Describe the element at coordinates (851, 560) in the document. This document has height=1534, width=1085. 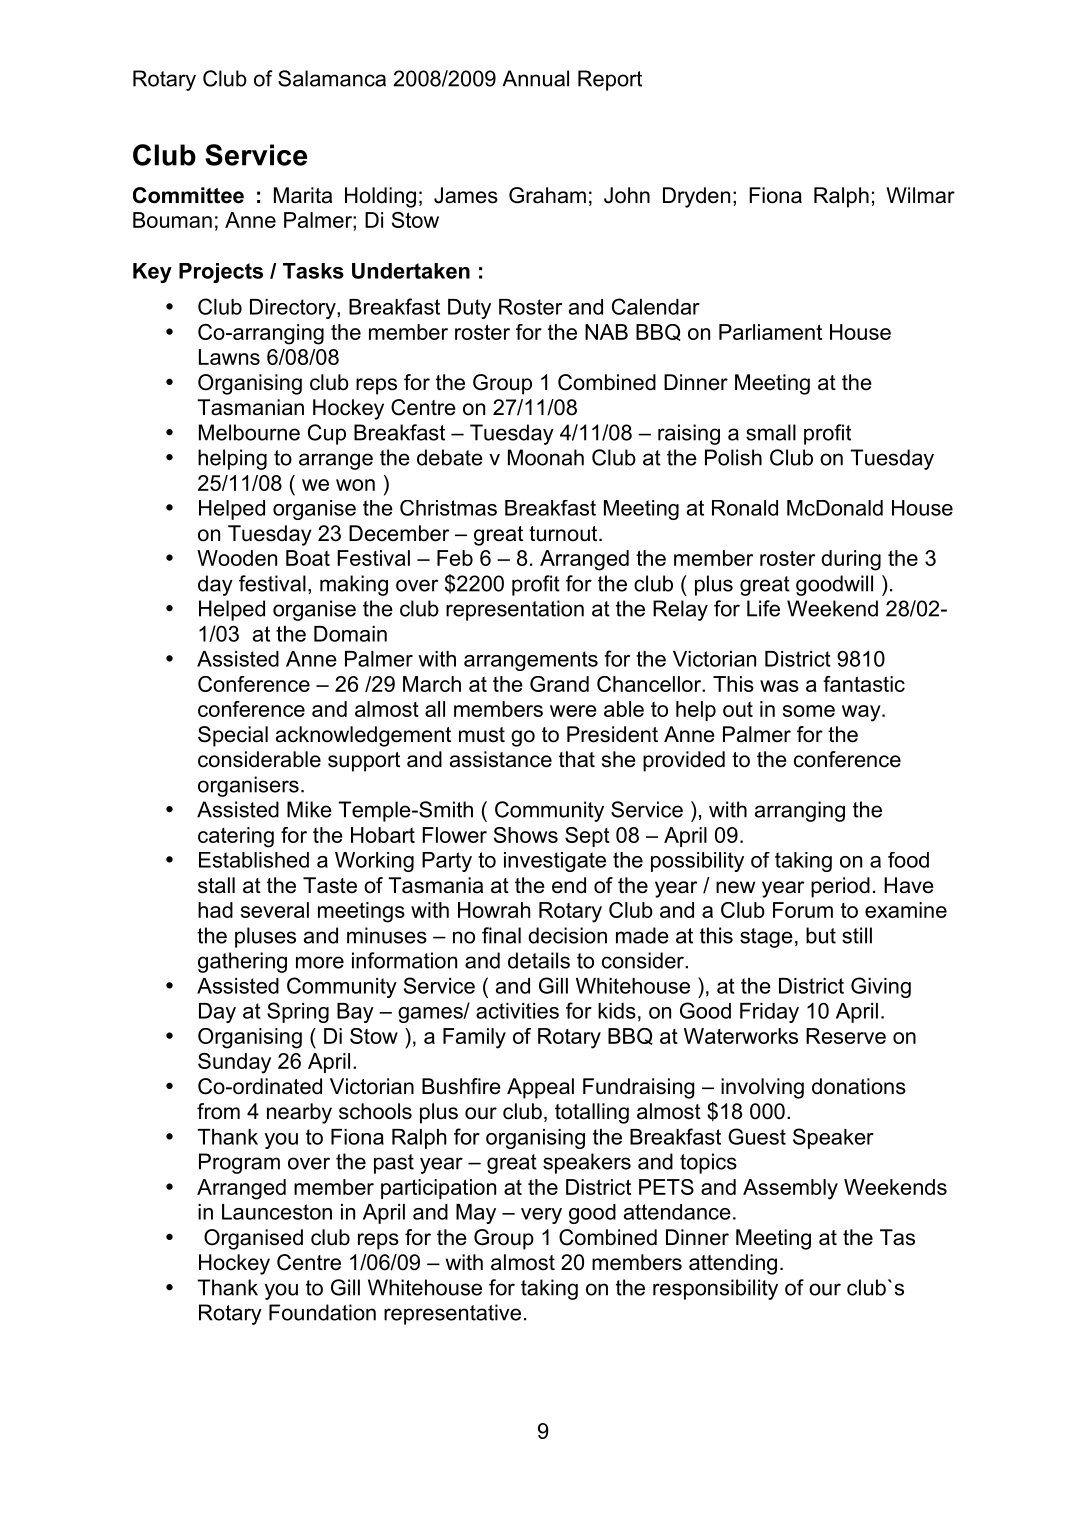
I see `during` at that location.
